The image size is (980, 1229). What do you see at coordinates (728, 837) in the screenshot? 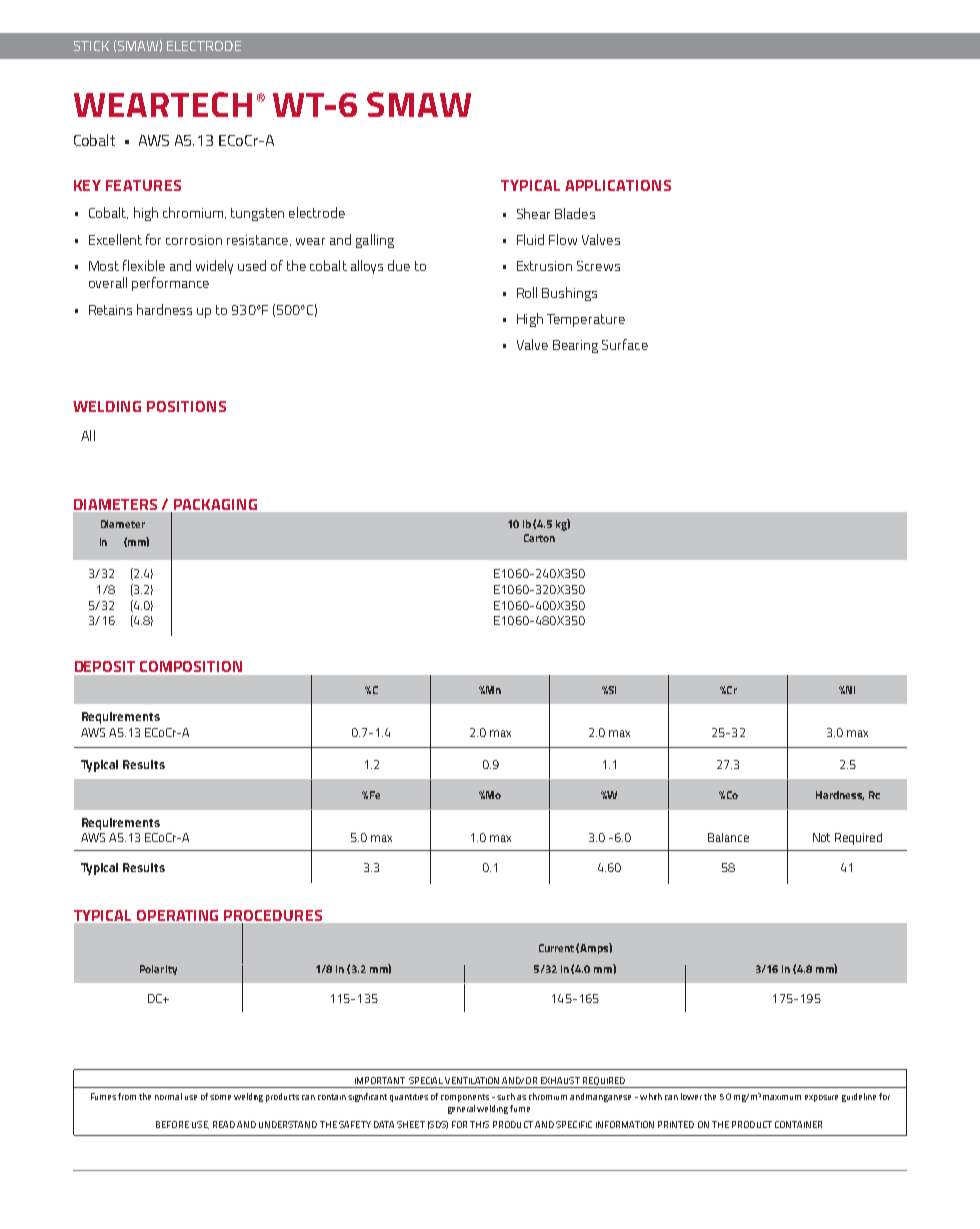
I see `Balance` at bounding box center [728, 837].
